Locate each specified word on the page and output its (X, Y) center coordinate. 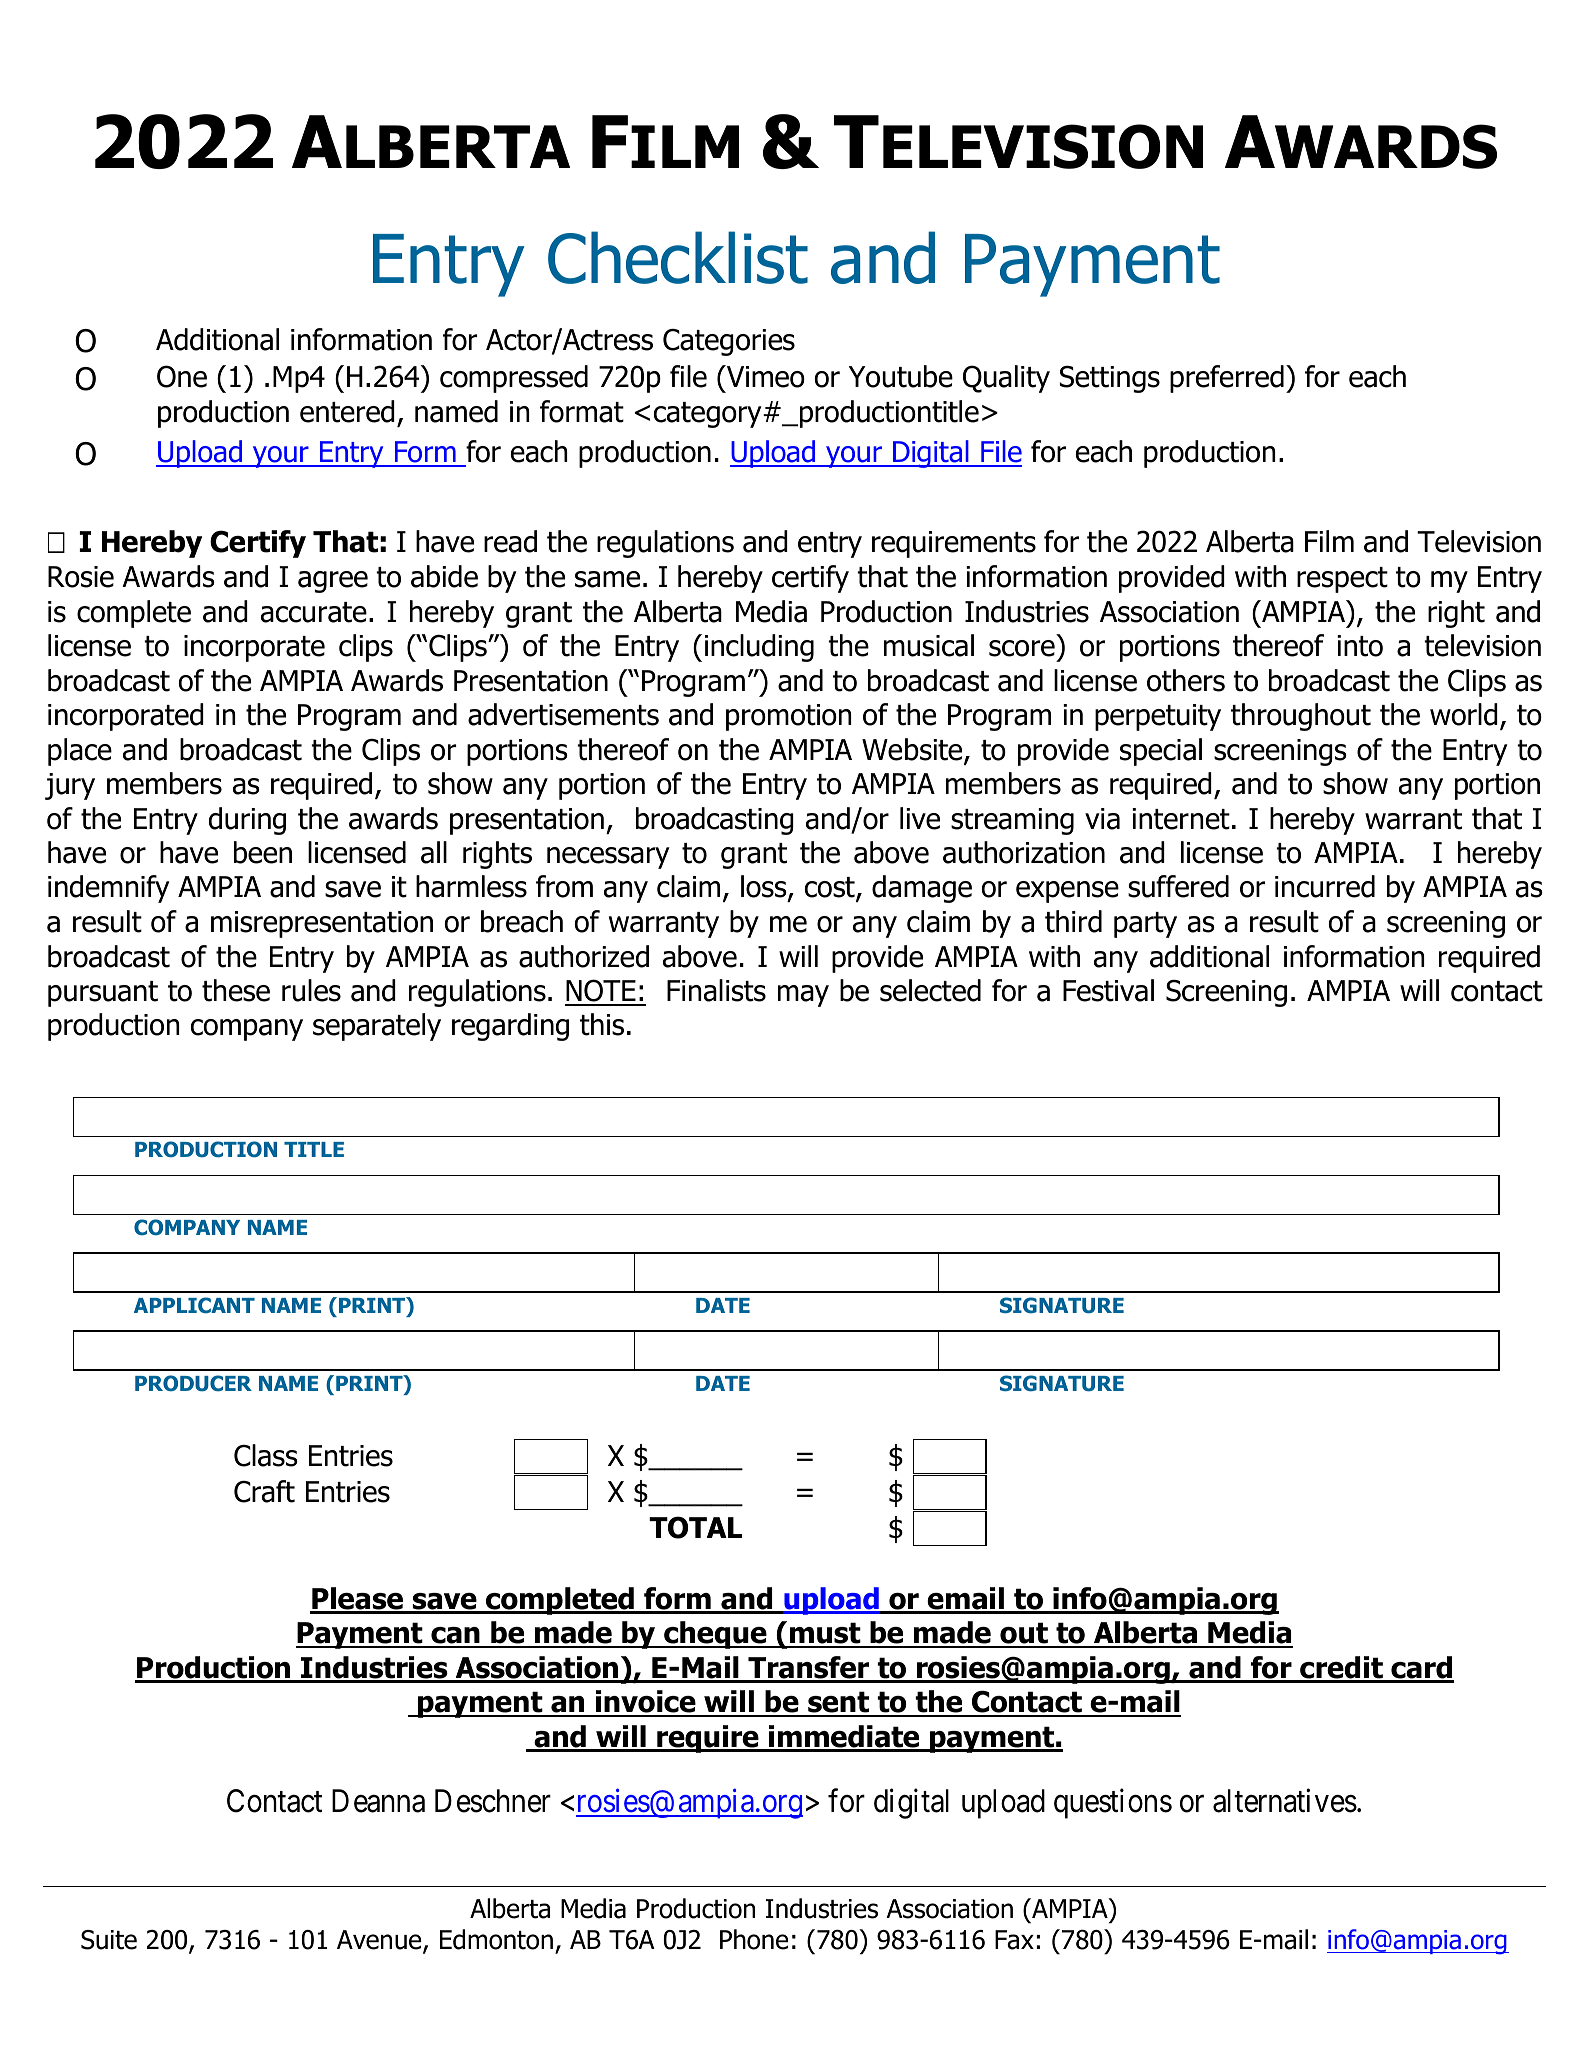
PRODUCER (193, 1383)
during (247, 821)
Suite (109, 1940)
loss (765, 888)
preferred (1227, 379)
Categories (729, 342)
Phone (754, 1939)
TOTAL (695, 1527)
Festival (1108, 990)
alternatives (1285, 1800)
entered (347, 411)
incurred (1325, 886)
